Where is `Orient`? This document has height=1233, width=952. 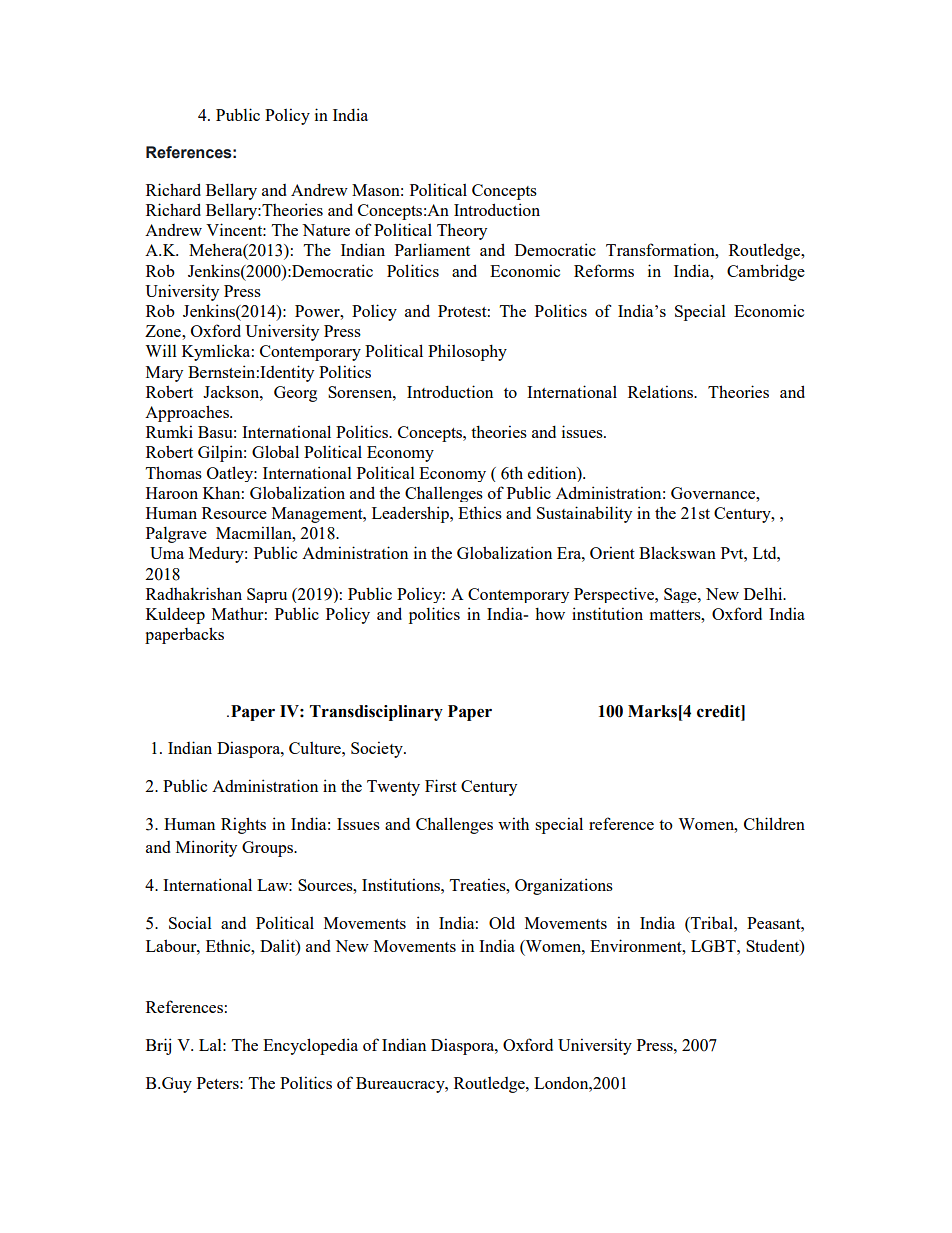 Orient is located at coordinates (612, 552).
